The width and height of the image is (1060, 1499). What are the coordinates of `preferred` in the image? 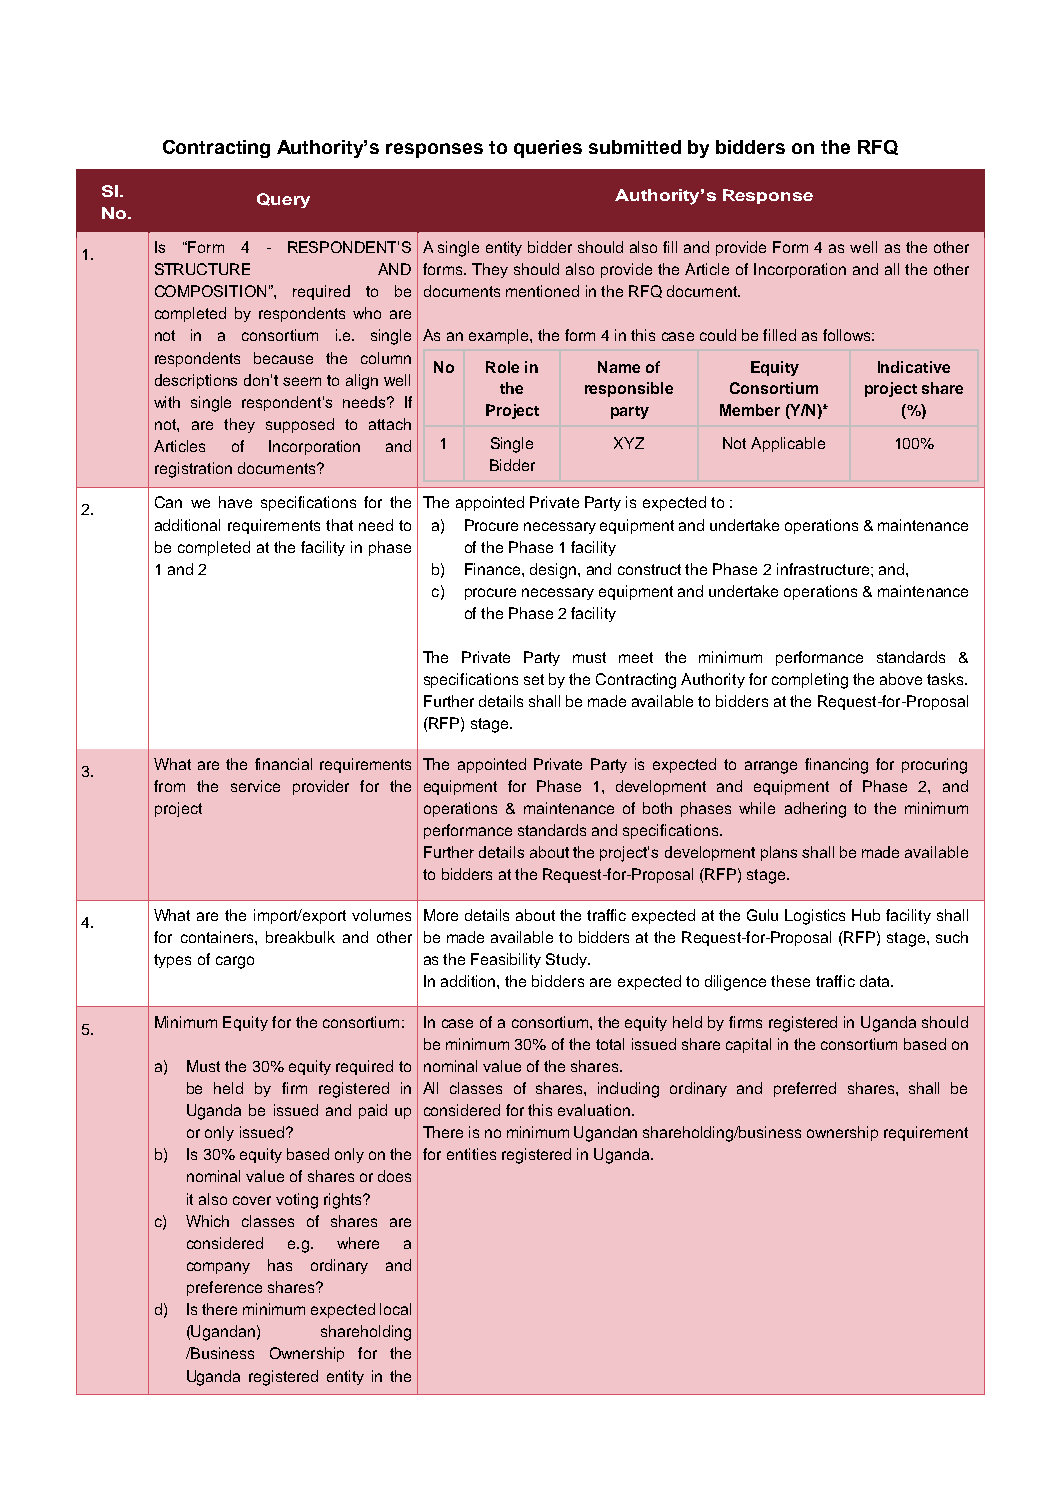 It's located at (805, 1089).
